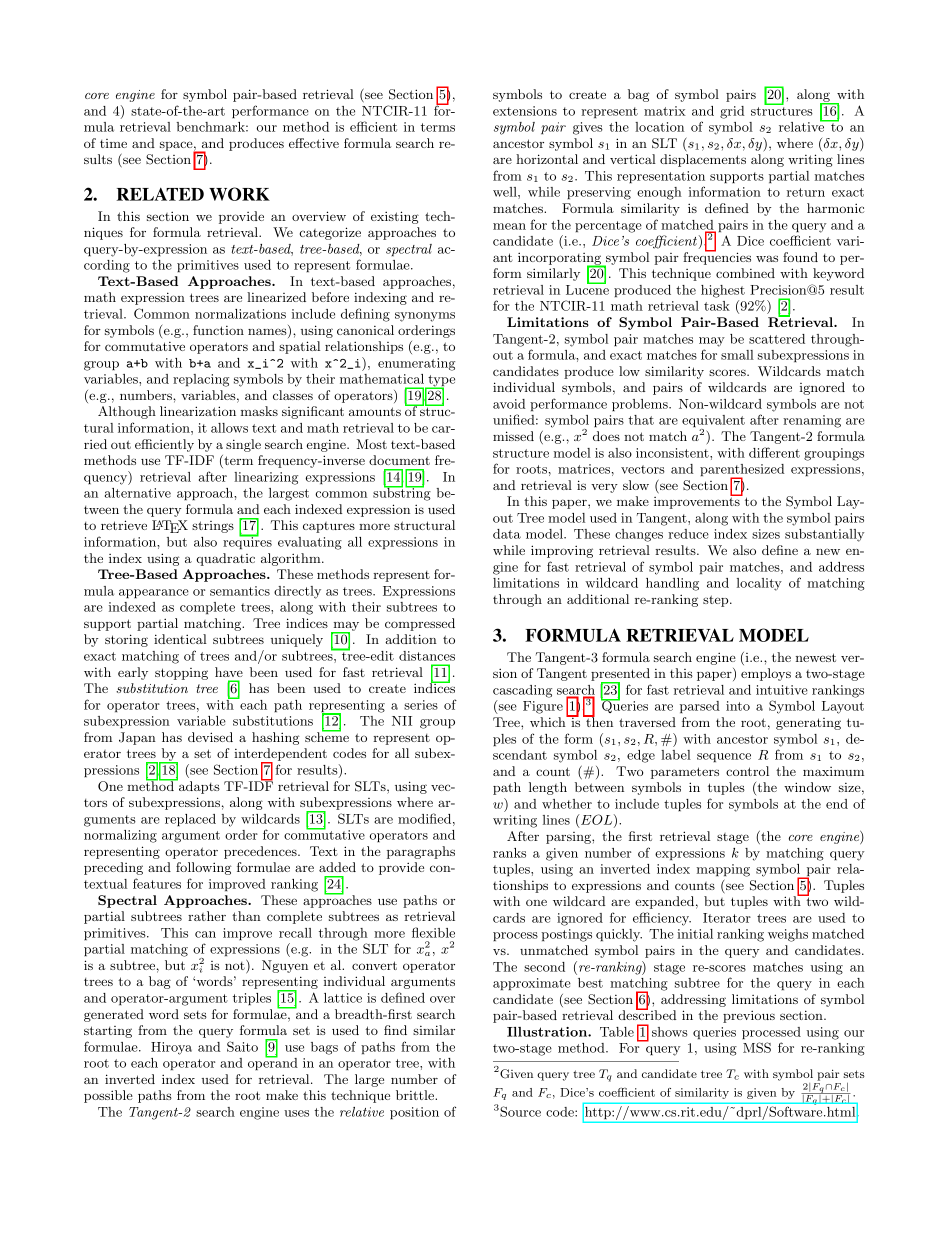 This image has height=1233, width=952. I want to click on horizontal, so click(547, 159).
